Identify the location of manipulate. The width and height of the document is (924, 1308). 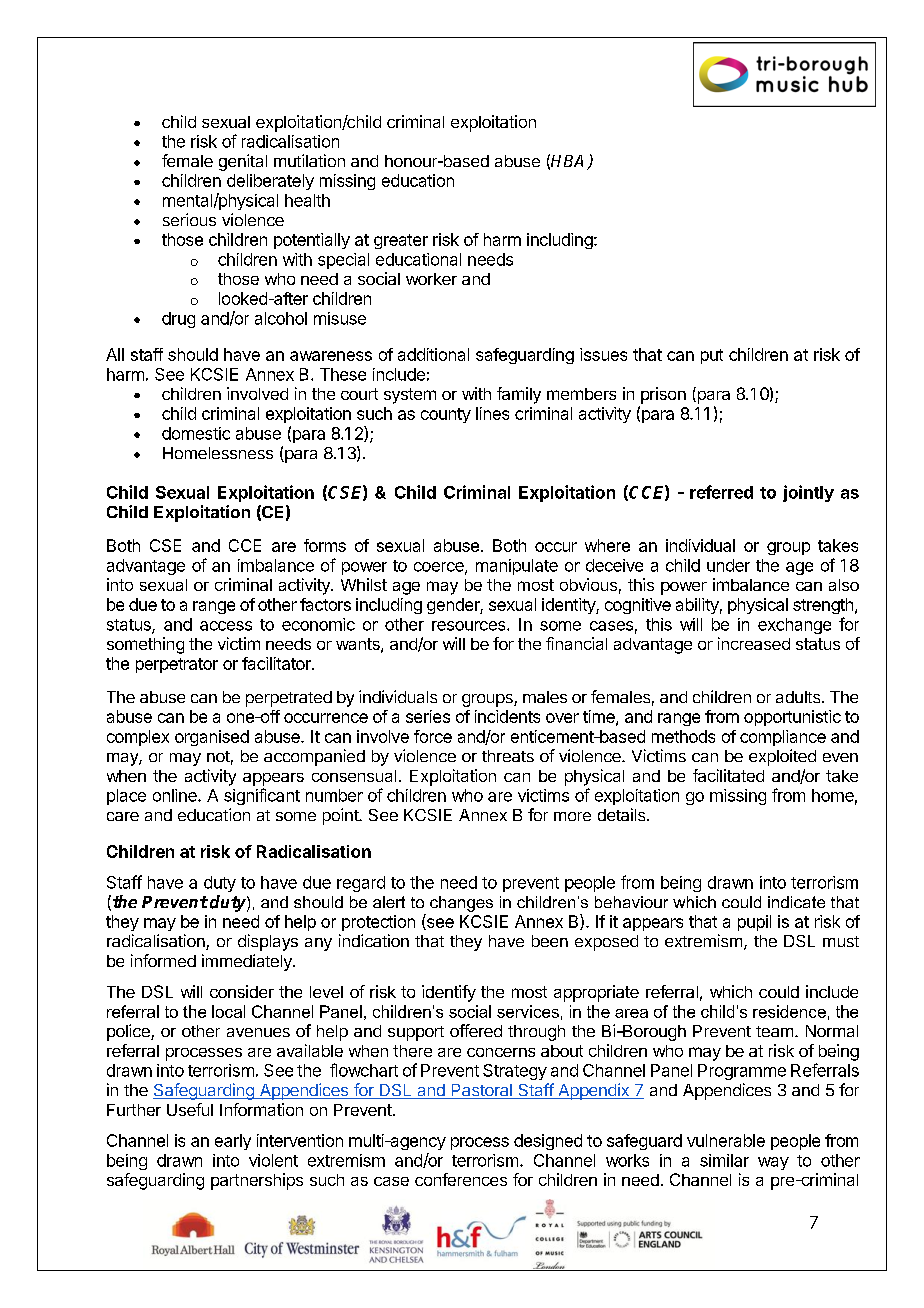
(517, 567).
